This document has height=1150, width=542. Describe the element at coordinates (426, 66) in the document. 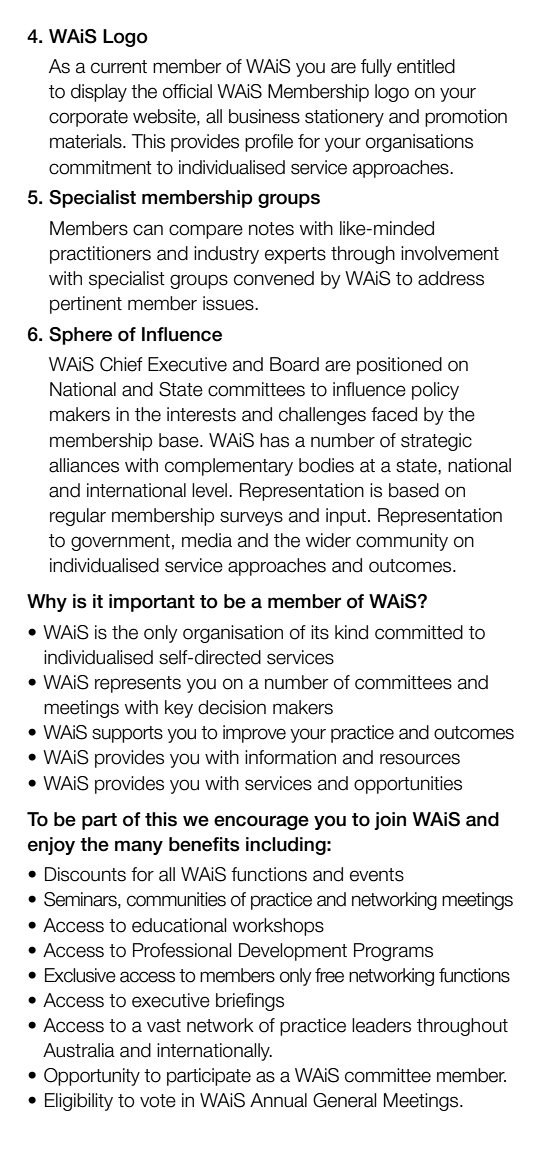

I see `entitled` at that location.
